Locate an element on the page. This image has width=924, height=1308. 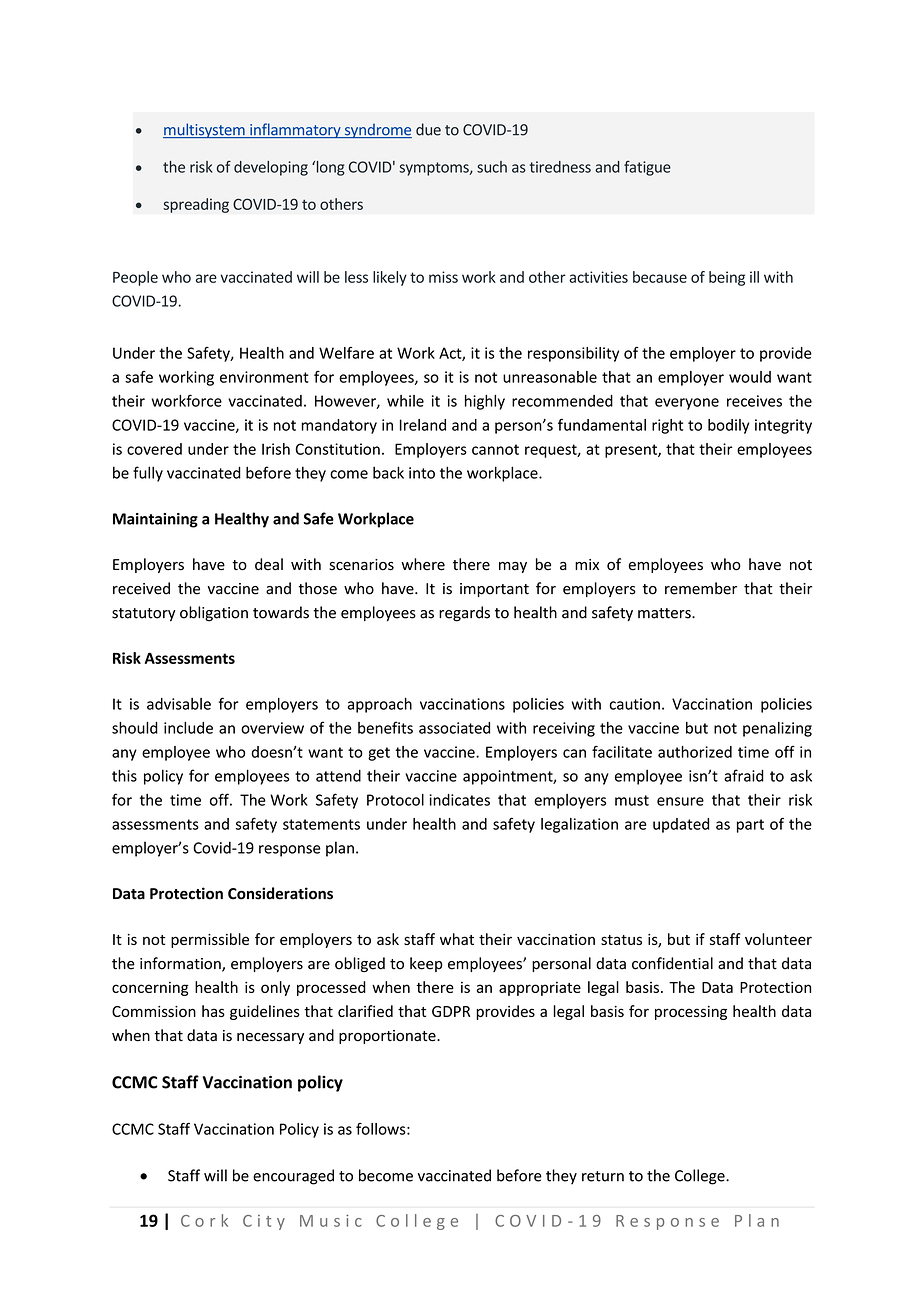
confidential is located at coordinates (672, 963).
